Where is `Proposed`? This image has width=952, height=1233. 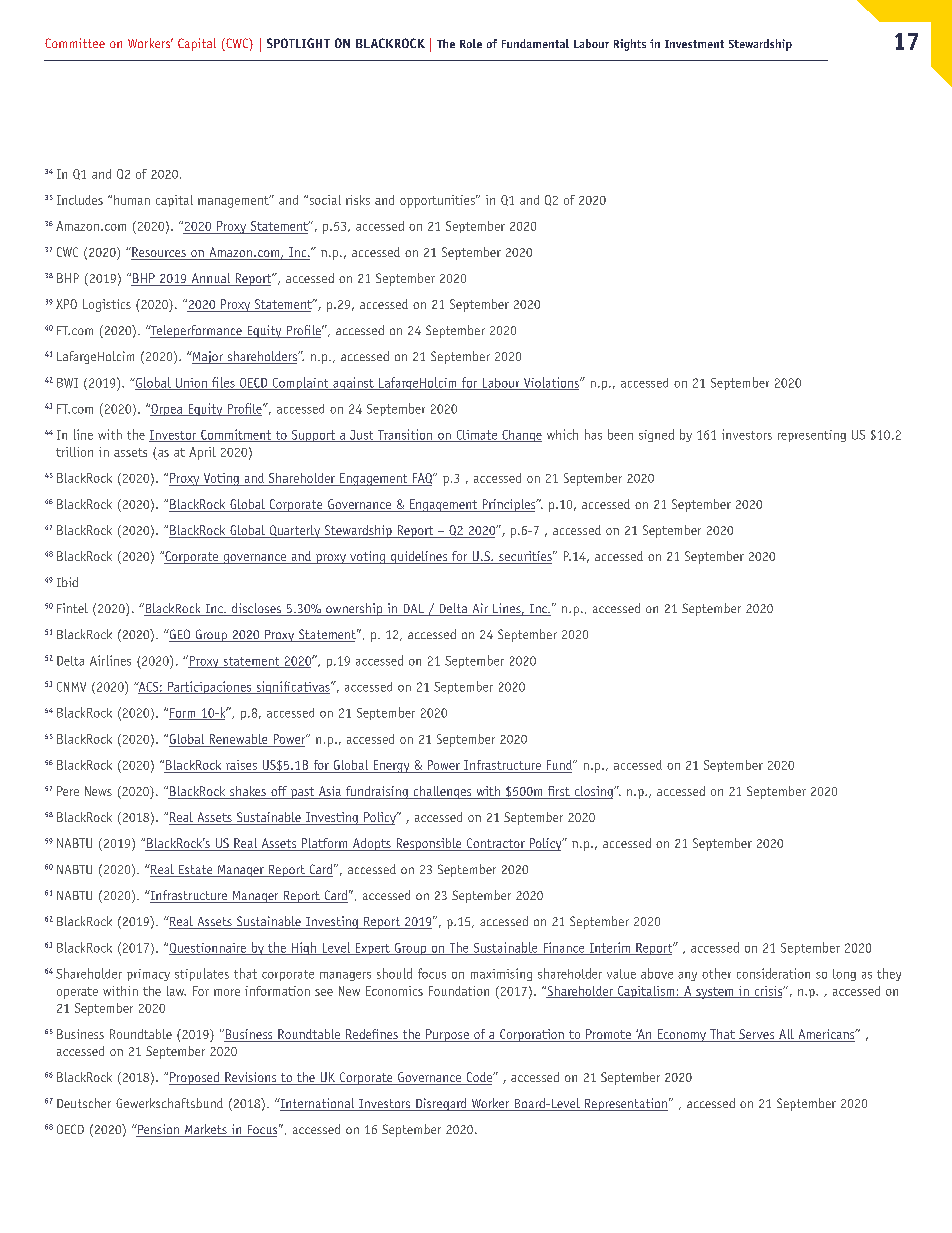
Proposed is located at coordinates (195, 1078).
